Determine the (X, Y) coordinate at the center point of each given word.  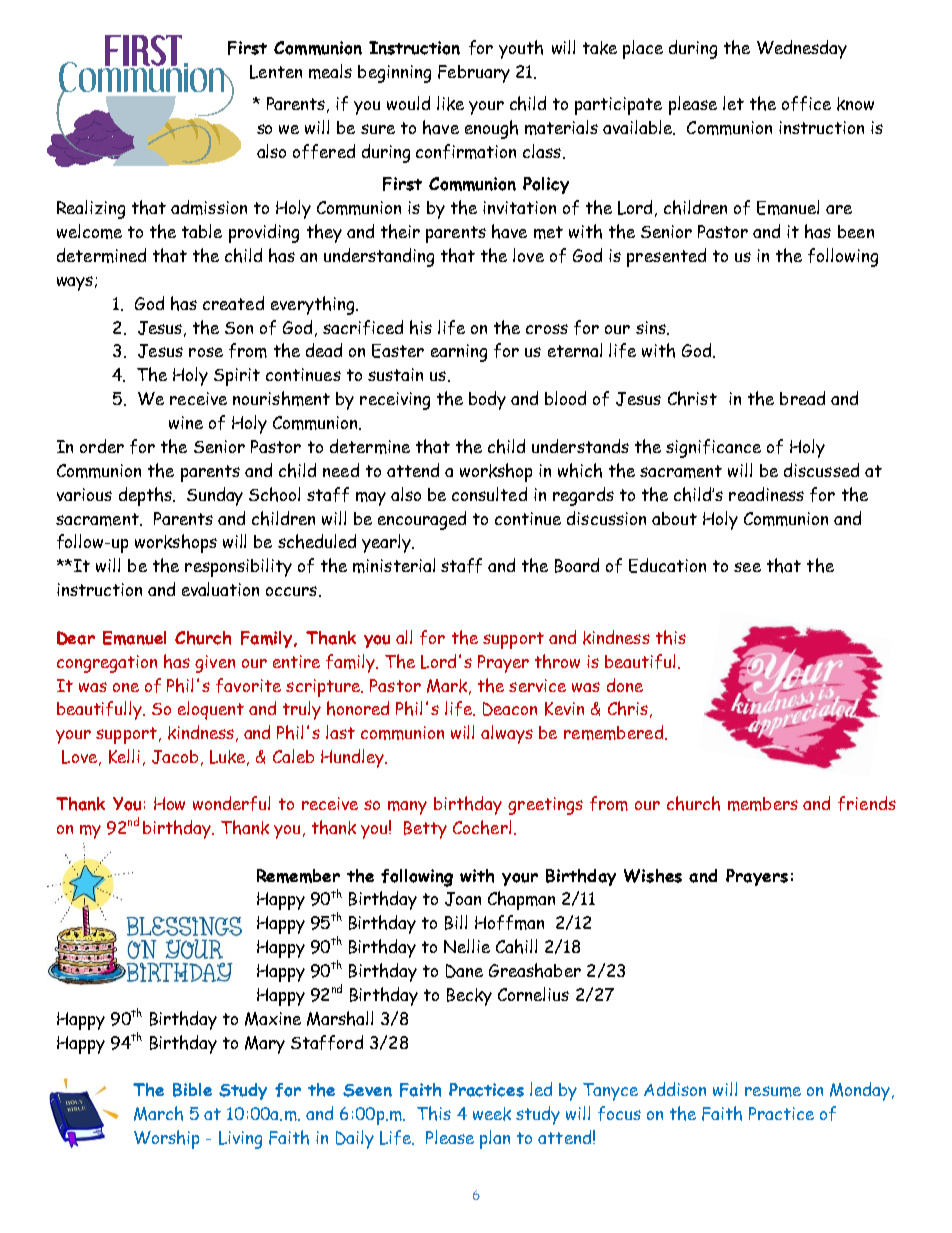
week (492, 1114)
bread (802, 398)
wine (186, 422)
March (158, 1113)
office (806, 103)
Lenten (276, 72)
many (407, 808)
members (763, 804)
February (474, 74)
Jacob (175, 757)
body (487, 400)
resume (773, 1091)
